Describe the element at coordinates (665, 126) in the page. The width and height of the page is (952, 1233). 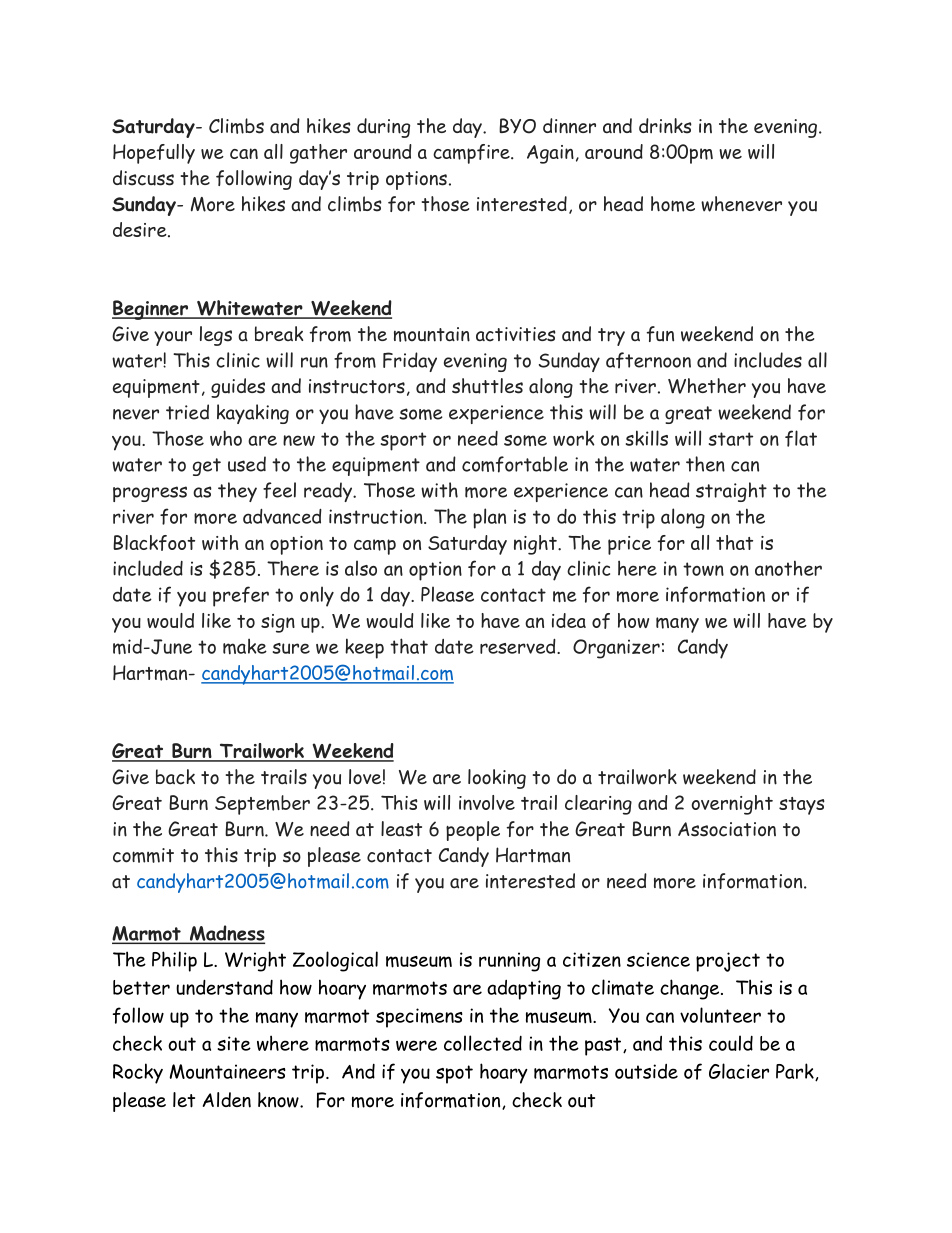
I see `drinks` at that location.
